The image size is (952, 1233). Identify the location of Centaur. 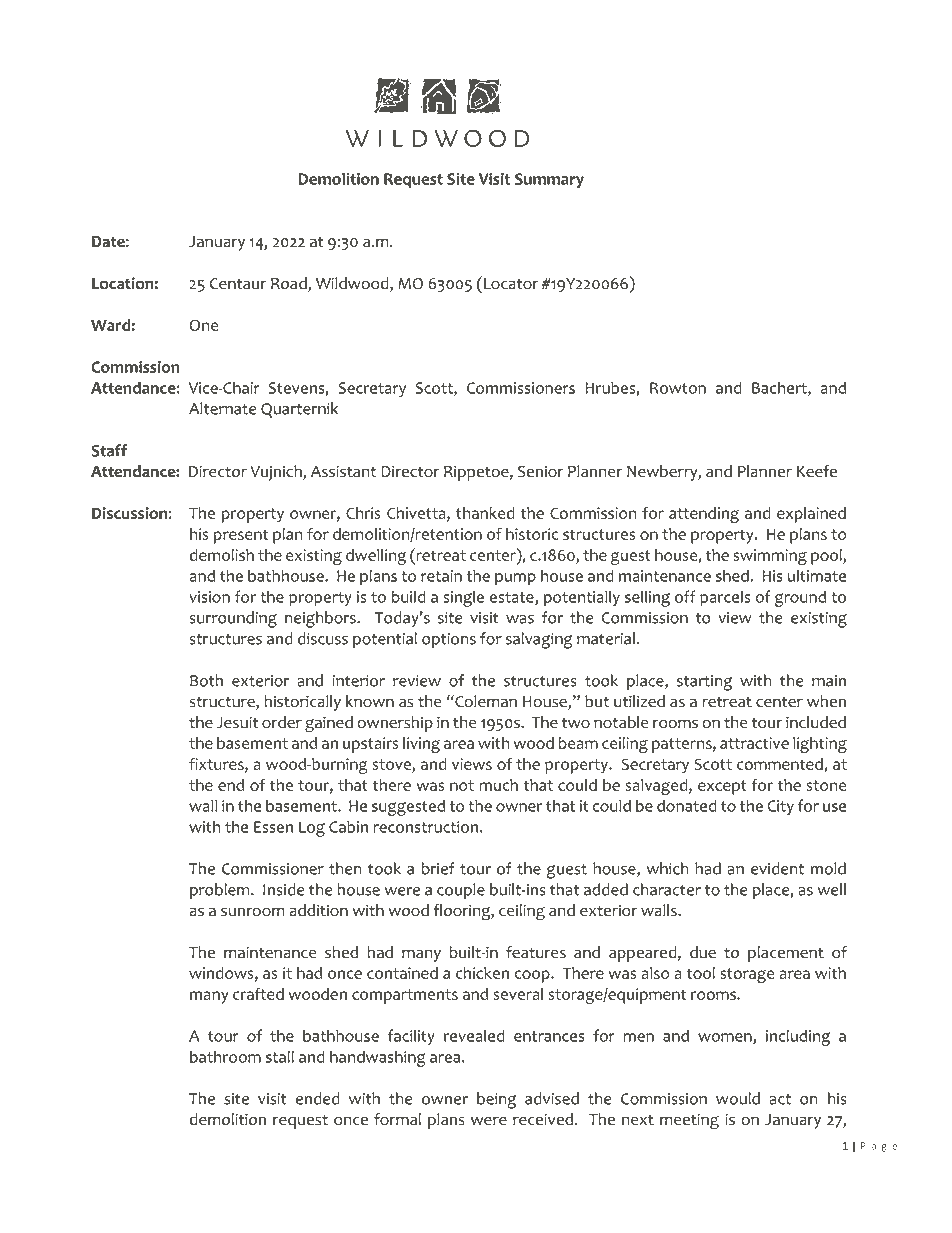
(238, 284).
